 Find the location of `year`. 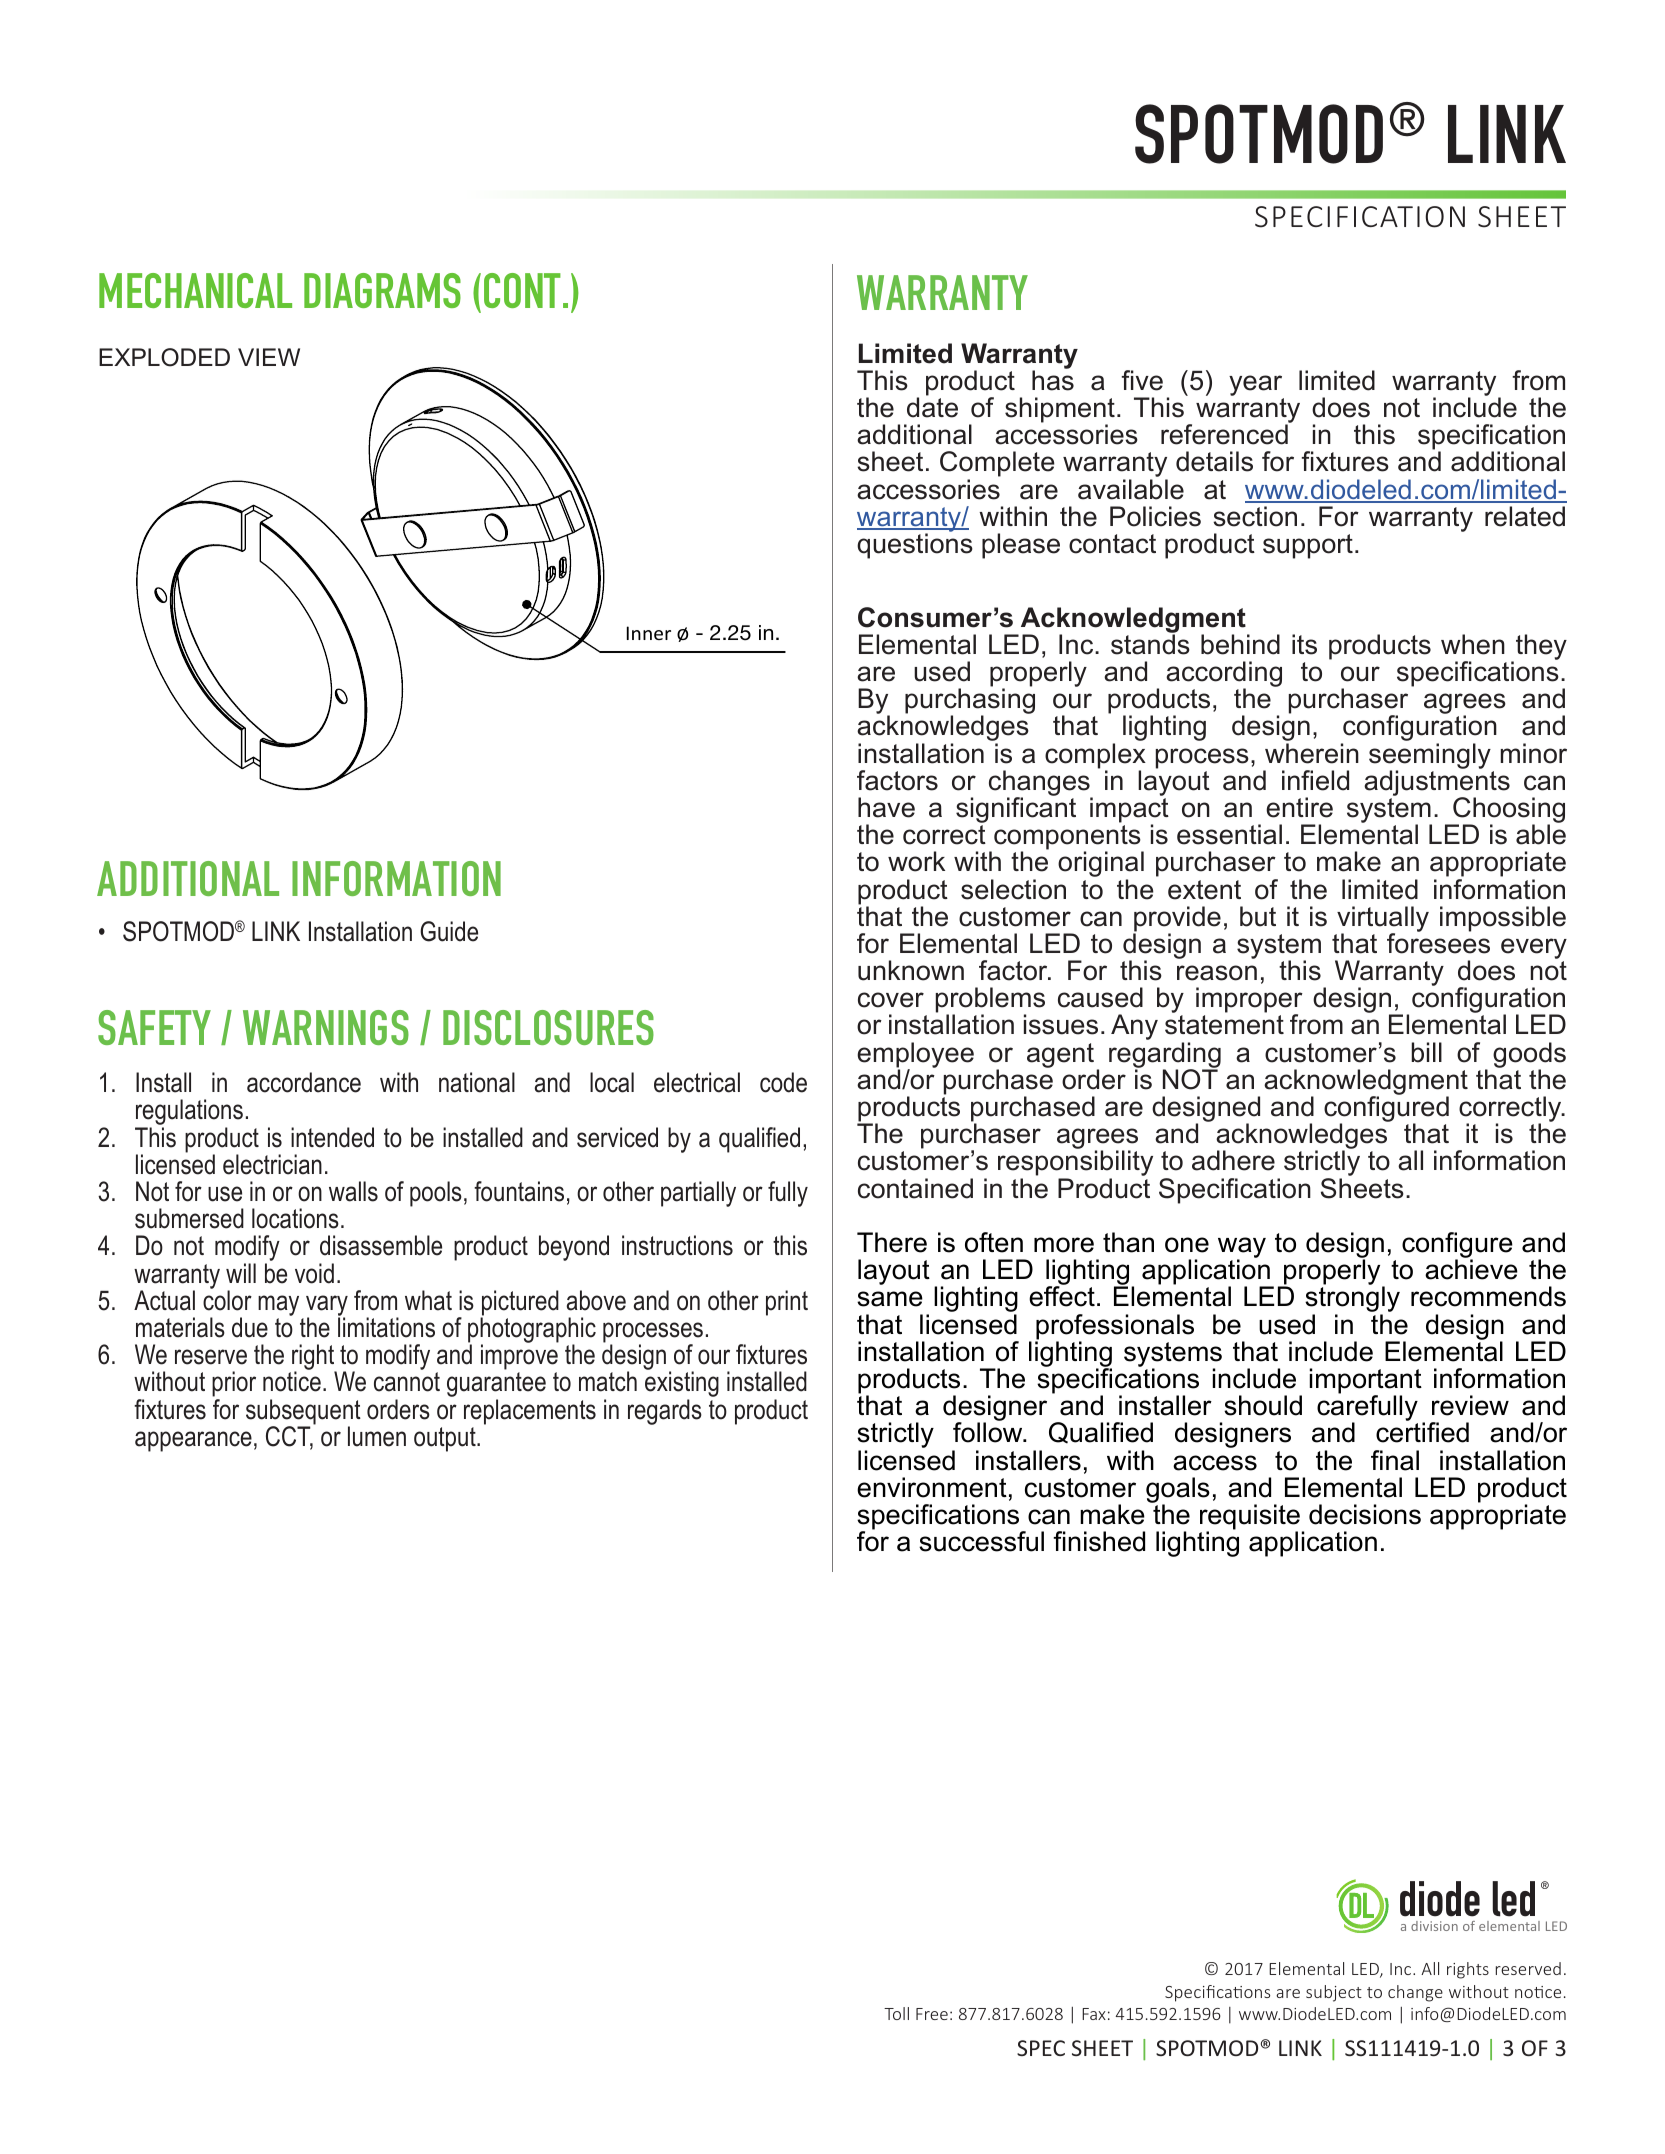

year is located at coordinates (1255, 385).
